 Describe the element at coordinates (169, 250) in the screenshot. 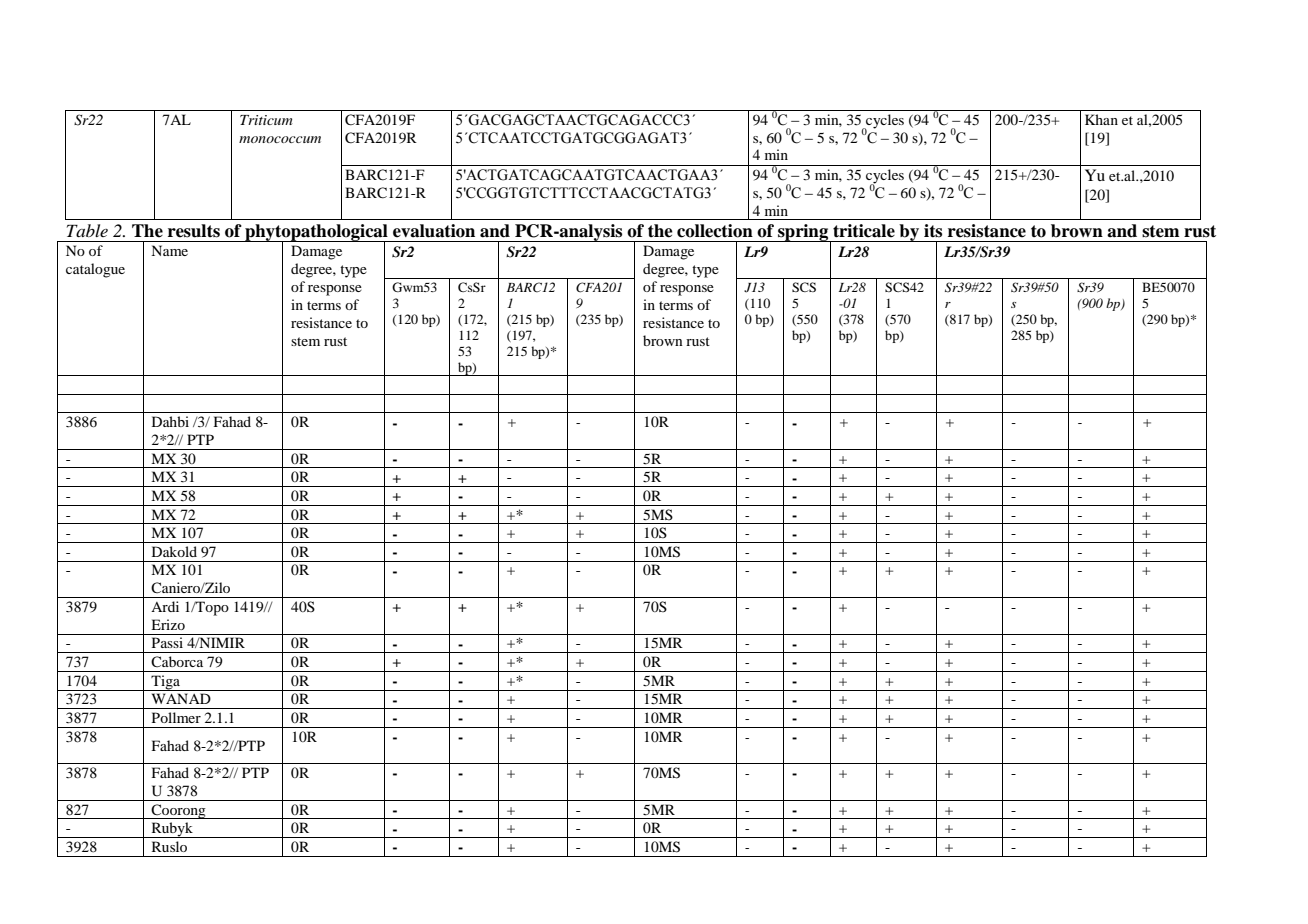

I see `Name` at that location.
